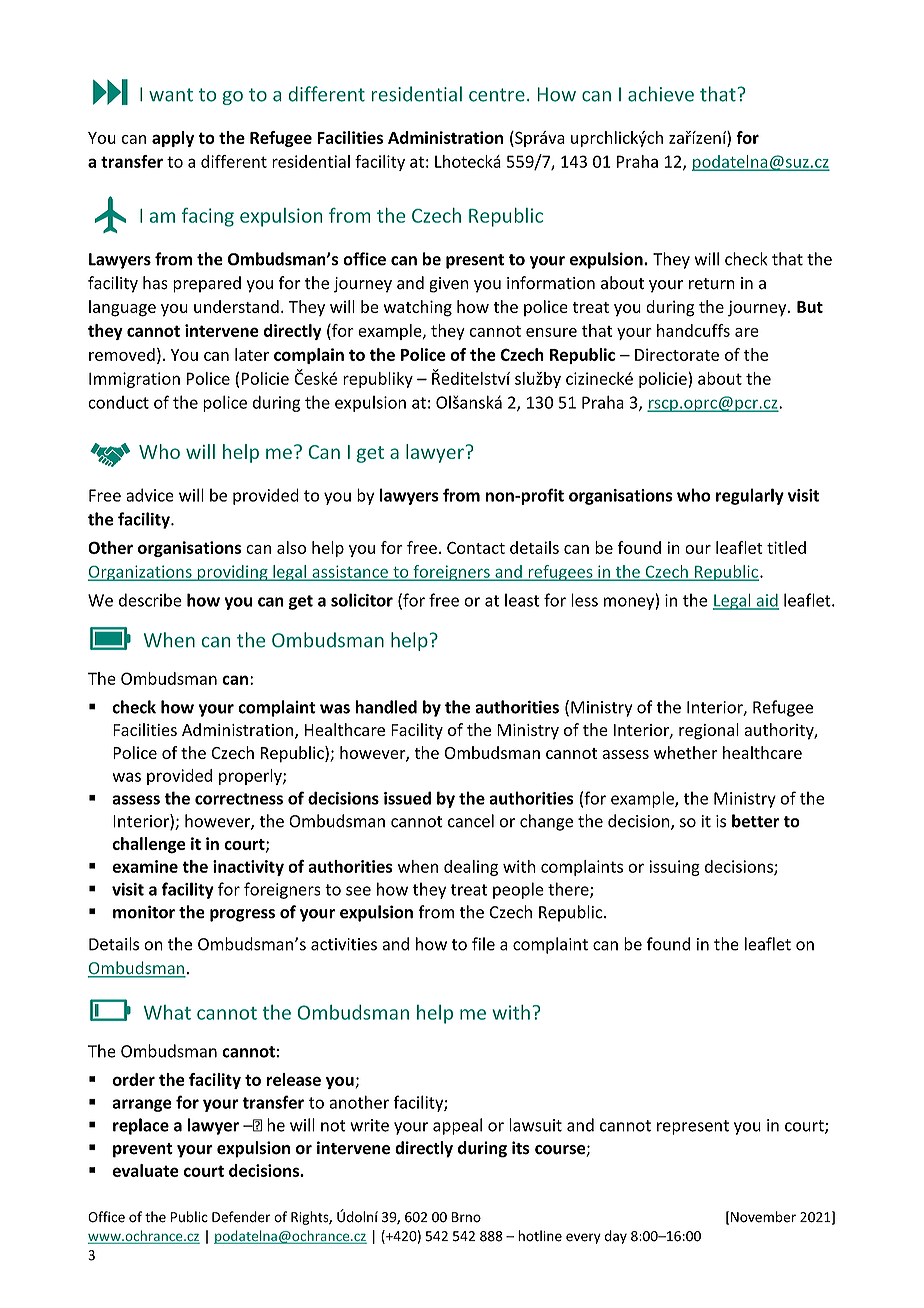 The image size is (924, 1308). I want to click on issuing, so click(674, 868).
